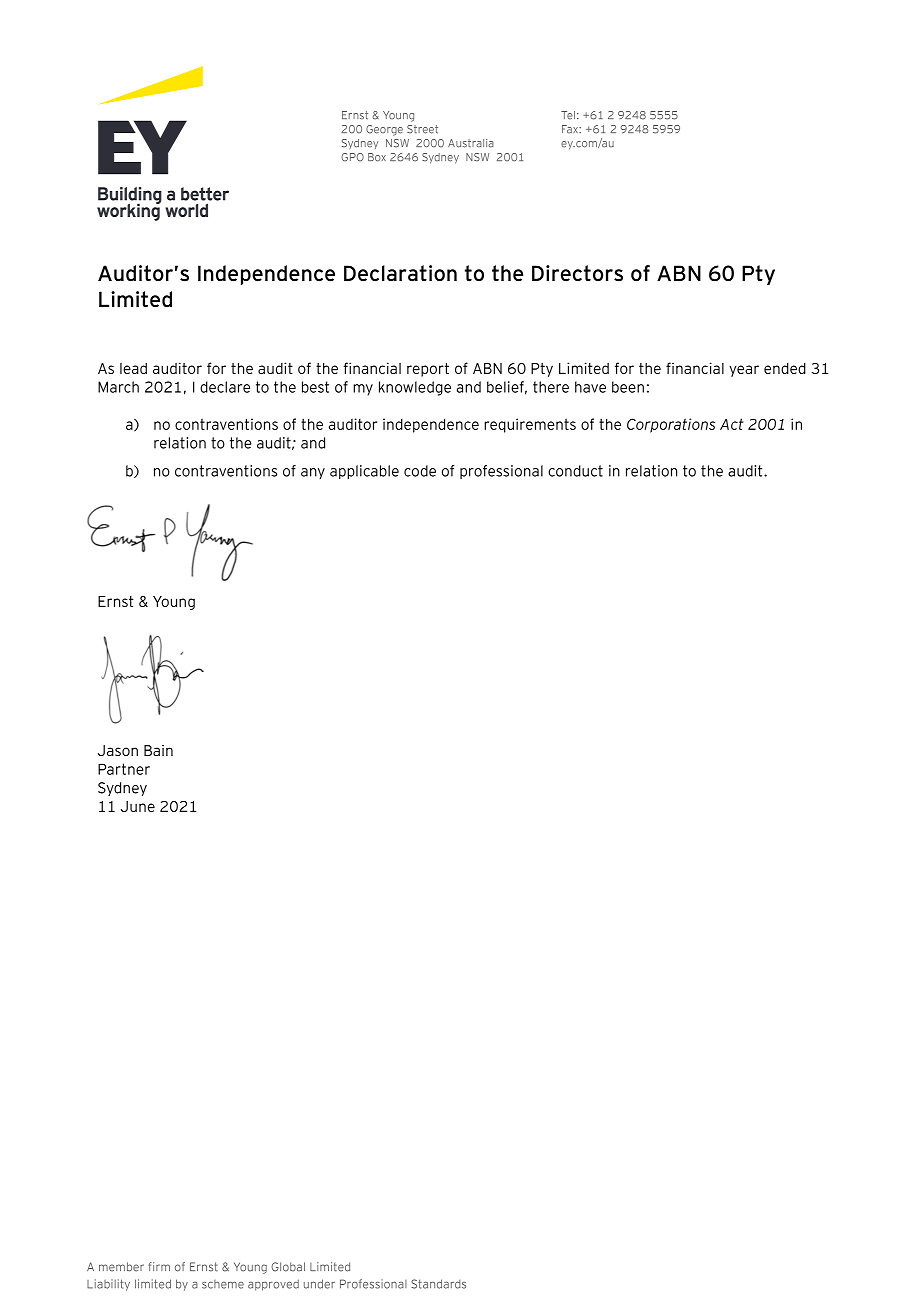 The height and width of the screenshot is (1308, 924). I want to click on Tel, so click(568, 115).
